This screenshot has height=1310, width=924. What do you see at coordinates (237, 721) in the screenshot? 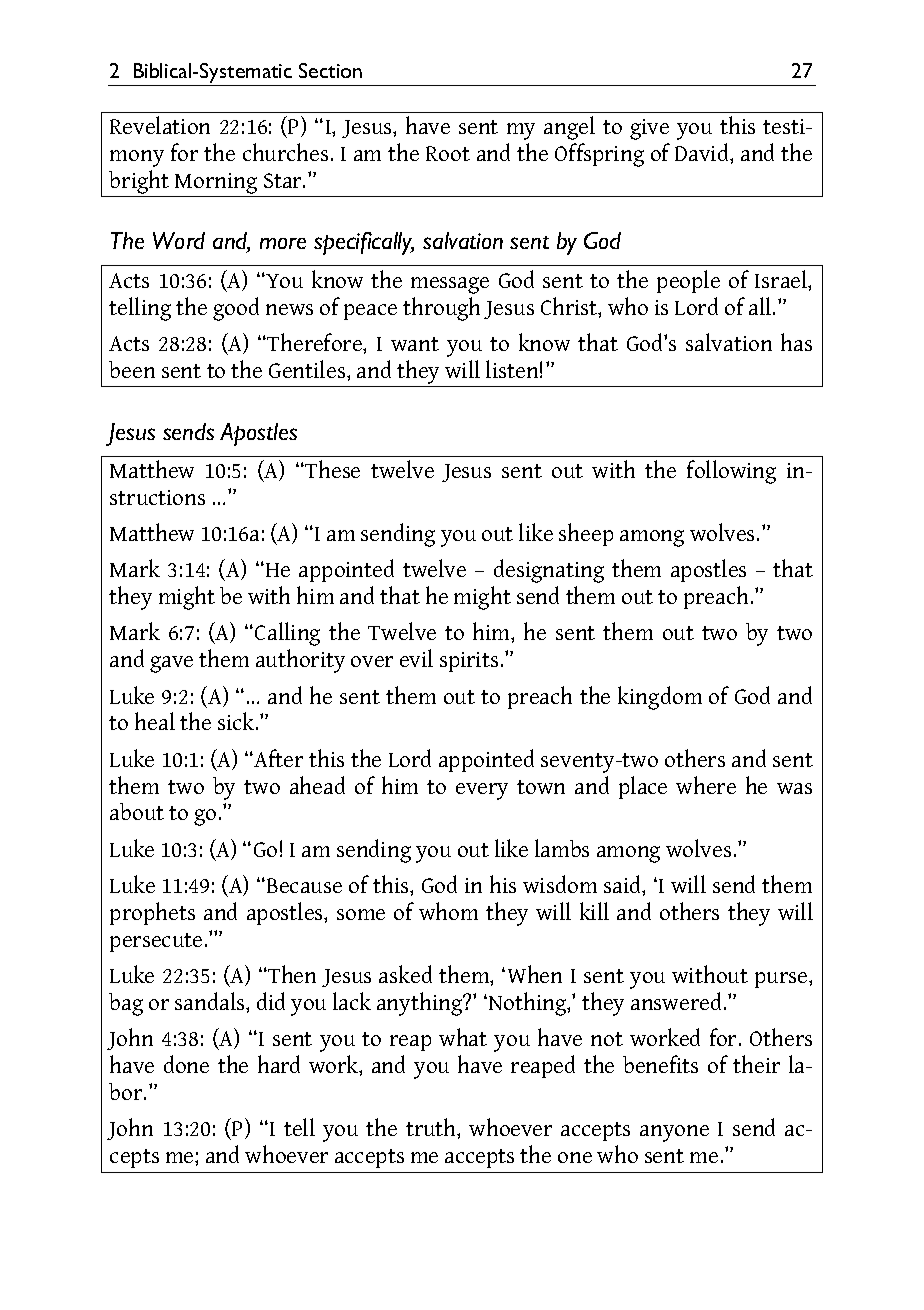
I see `sick` at bounding box center [237, 721].
